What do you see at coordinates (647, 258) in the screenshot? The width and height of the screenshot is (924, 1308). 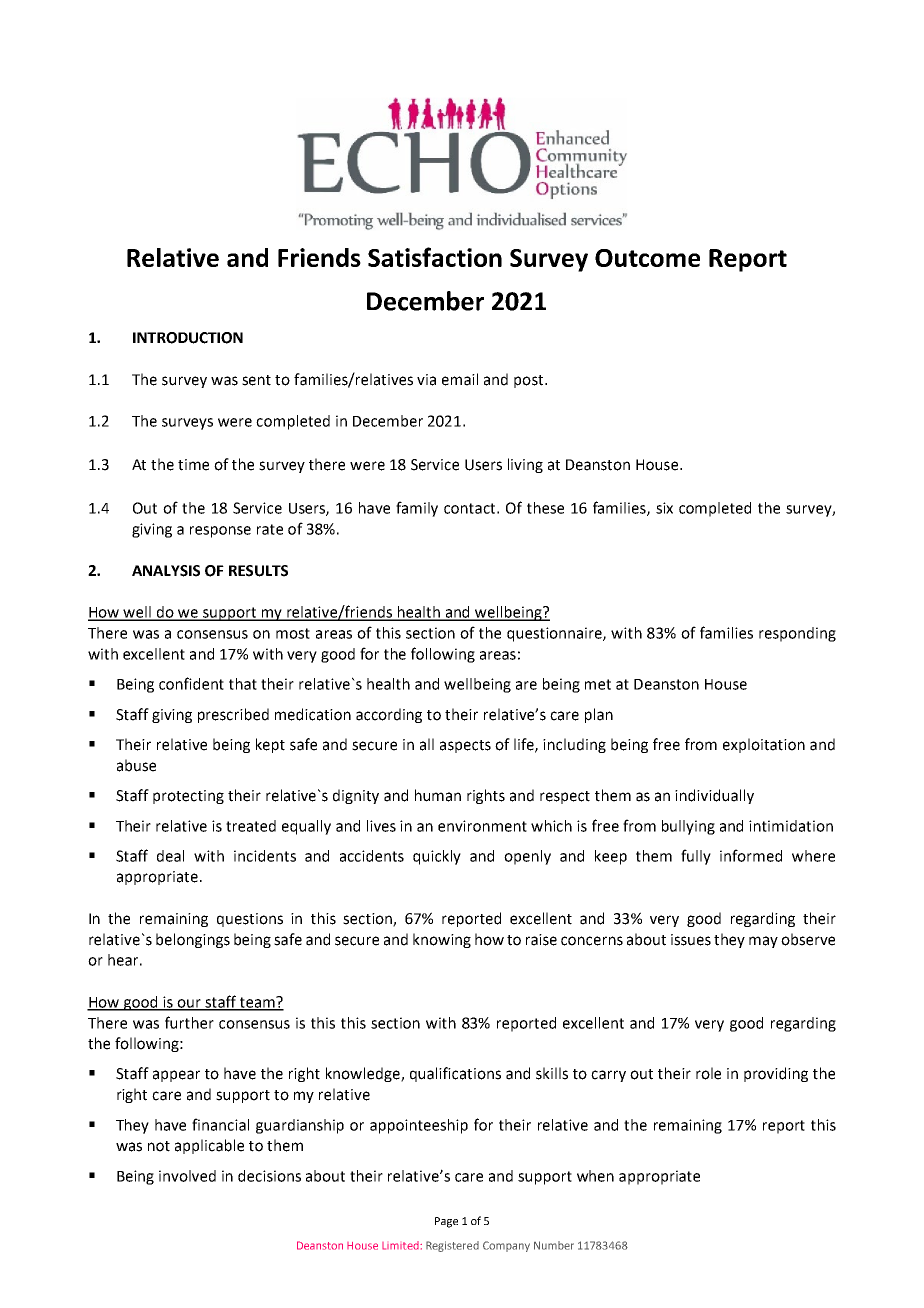 I see `Outcome` at bounding box center [647, 258].
